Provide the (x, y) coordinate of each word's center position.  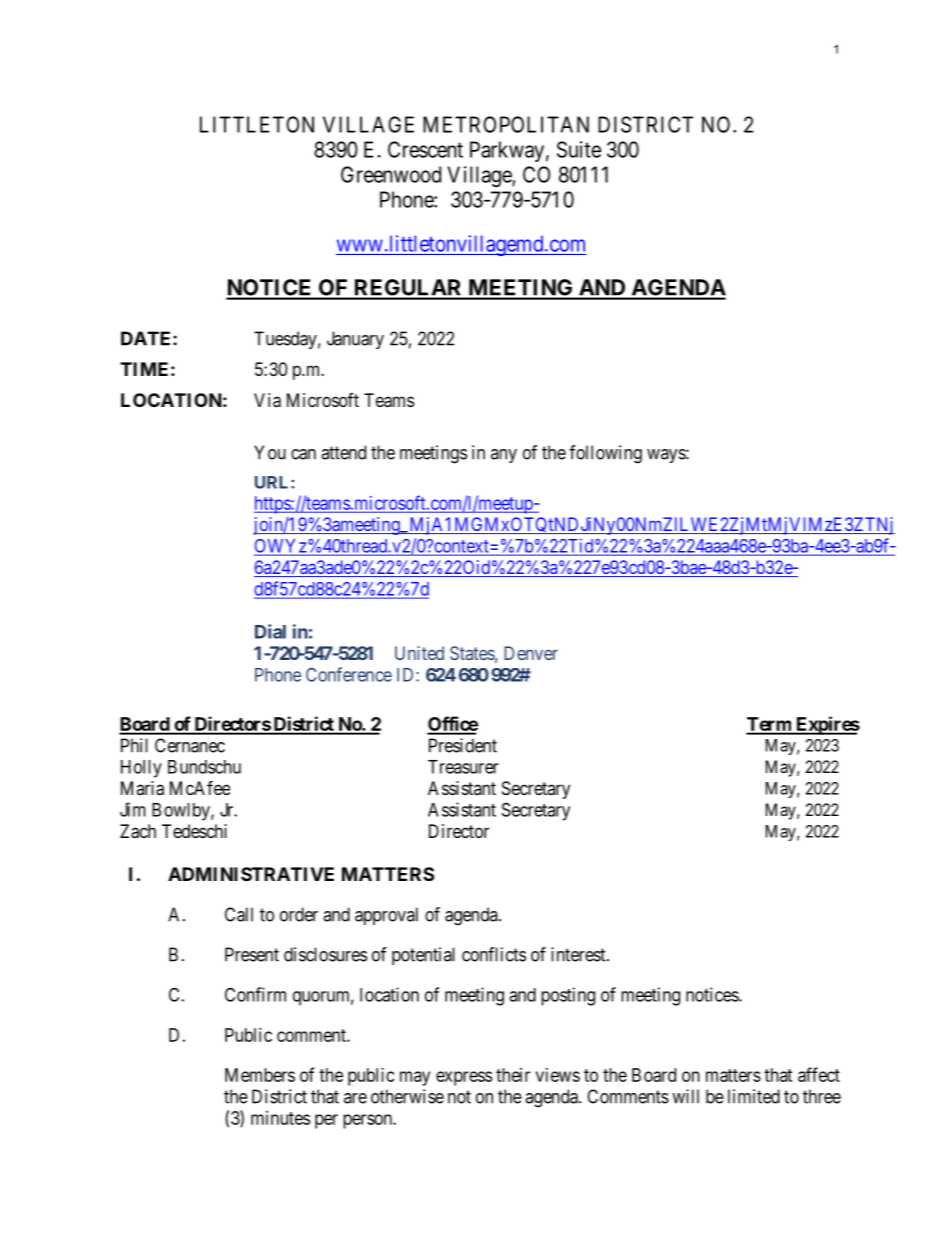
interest (579, 954)
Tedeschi (194, 831)
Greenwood (391, 174)
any (504, 456)
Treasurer (463, 767)
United (419, 653)
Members (260, 1075)
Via (267, 400)
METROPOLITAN (506, 124)
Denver (531, 653)
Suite (579, 149)
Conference (349, 674)
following (605, 454)
